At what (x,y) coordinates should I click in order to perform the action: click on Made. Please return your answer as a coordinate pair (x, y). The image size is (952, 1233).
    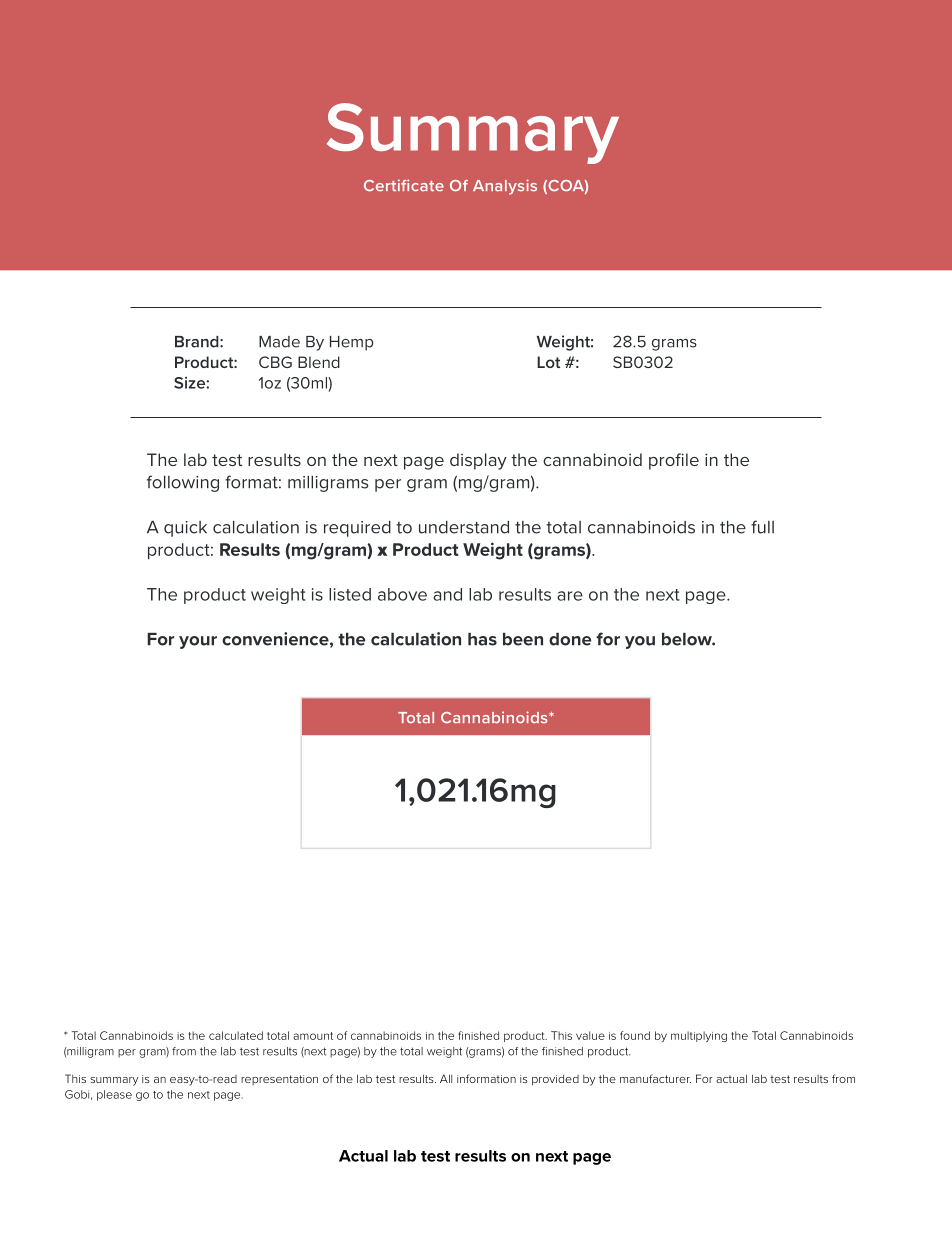
    Looking at the image, I should click on (279, 342).
